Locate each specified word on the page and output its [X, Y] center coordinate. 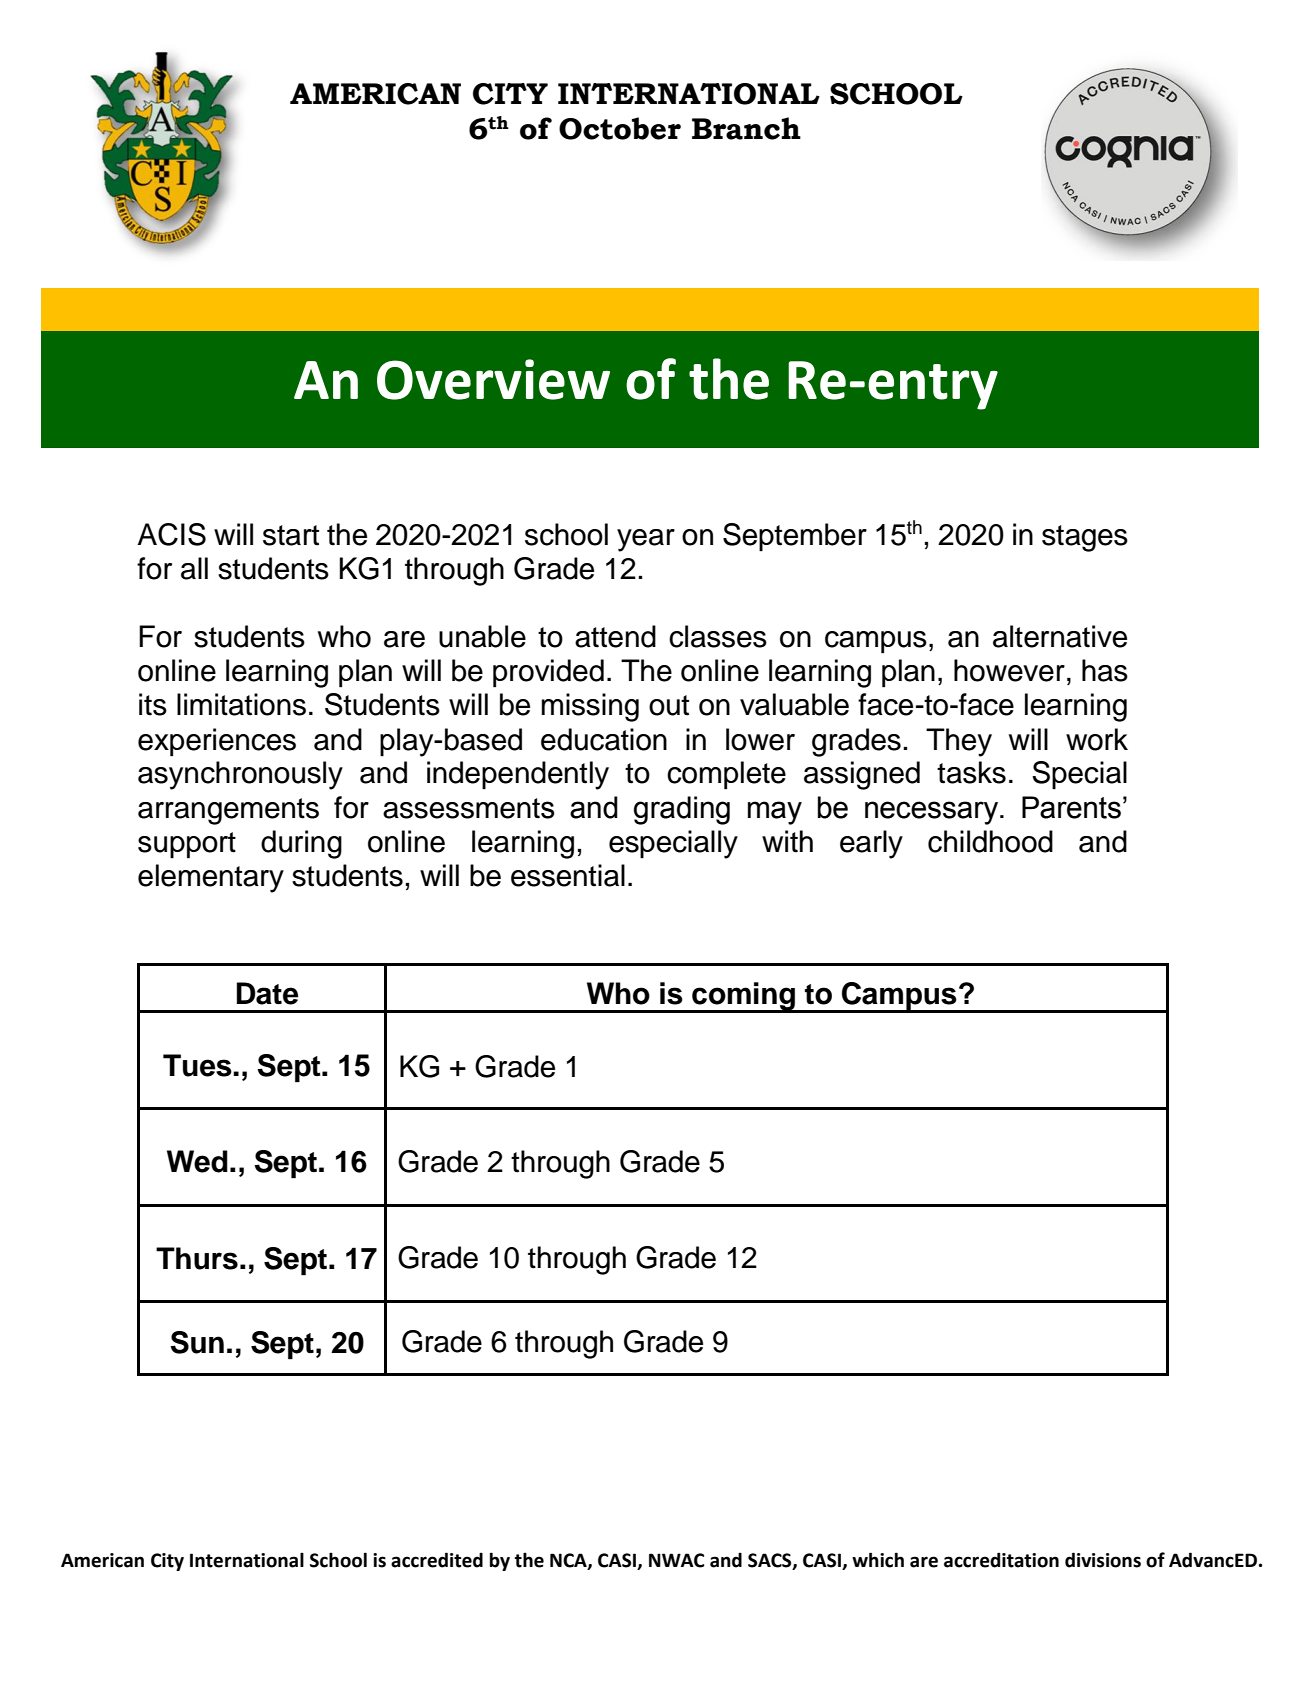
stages [1085, 538]
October [620, 128]
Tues [198, 1065]
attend [615, 636]
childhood [990, 841]
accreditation [1001, 1560]
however [1009, 670]
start [291, 535]
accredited [437, 1560]
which [878, 1560]
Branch [746, 128]
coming [744, 997]
